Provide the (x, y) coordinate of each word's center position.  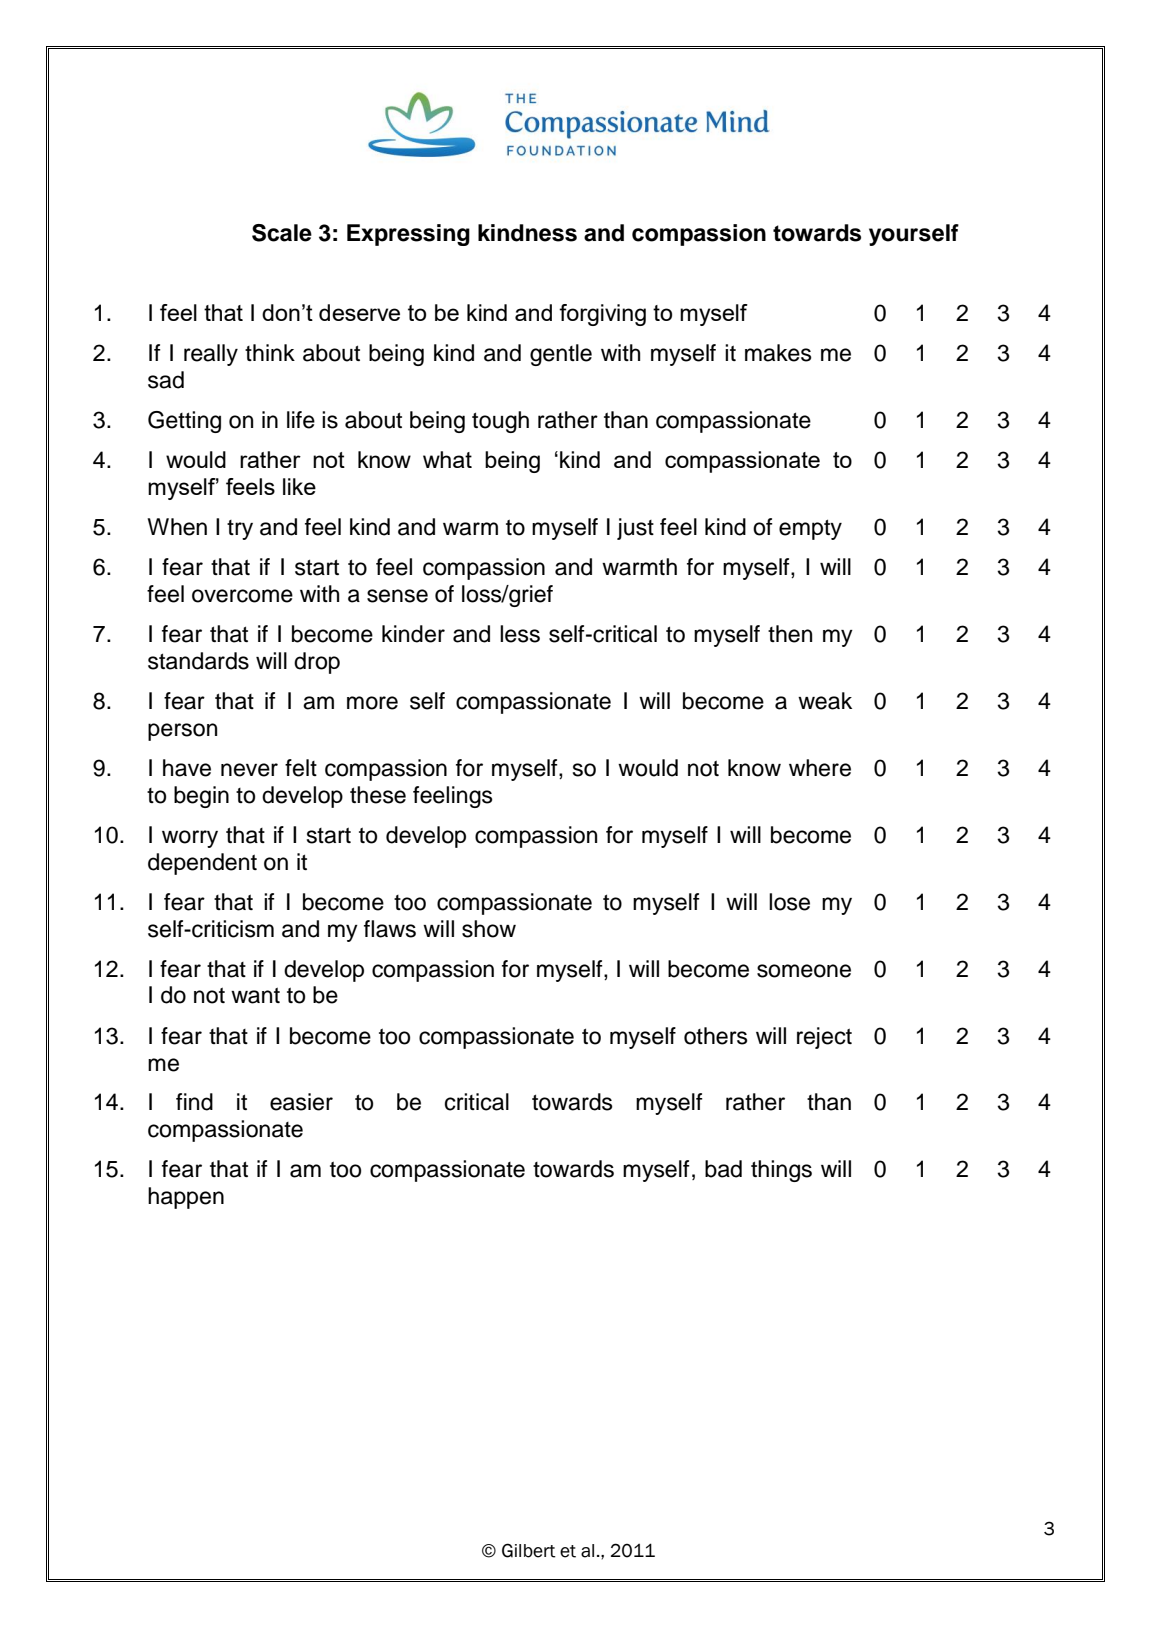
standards (198, 661)
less (520, 634)
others (716, 1036)
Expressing (408, 235)
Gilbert (529, 1550)
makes (778, 353)
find (194, 1102)
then (790, 634)
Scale (282, 233)
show (489, 929)
